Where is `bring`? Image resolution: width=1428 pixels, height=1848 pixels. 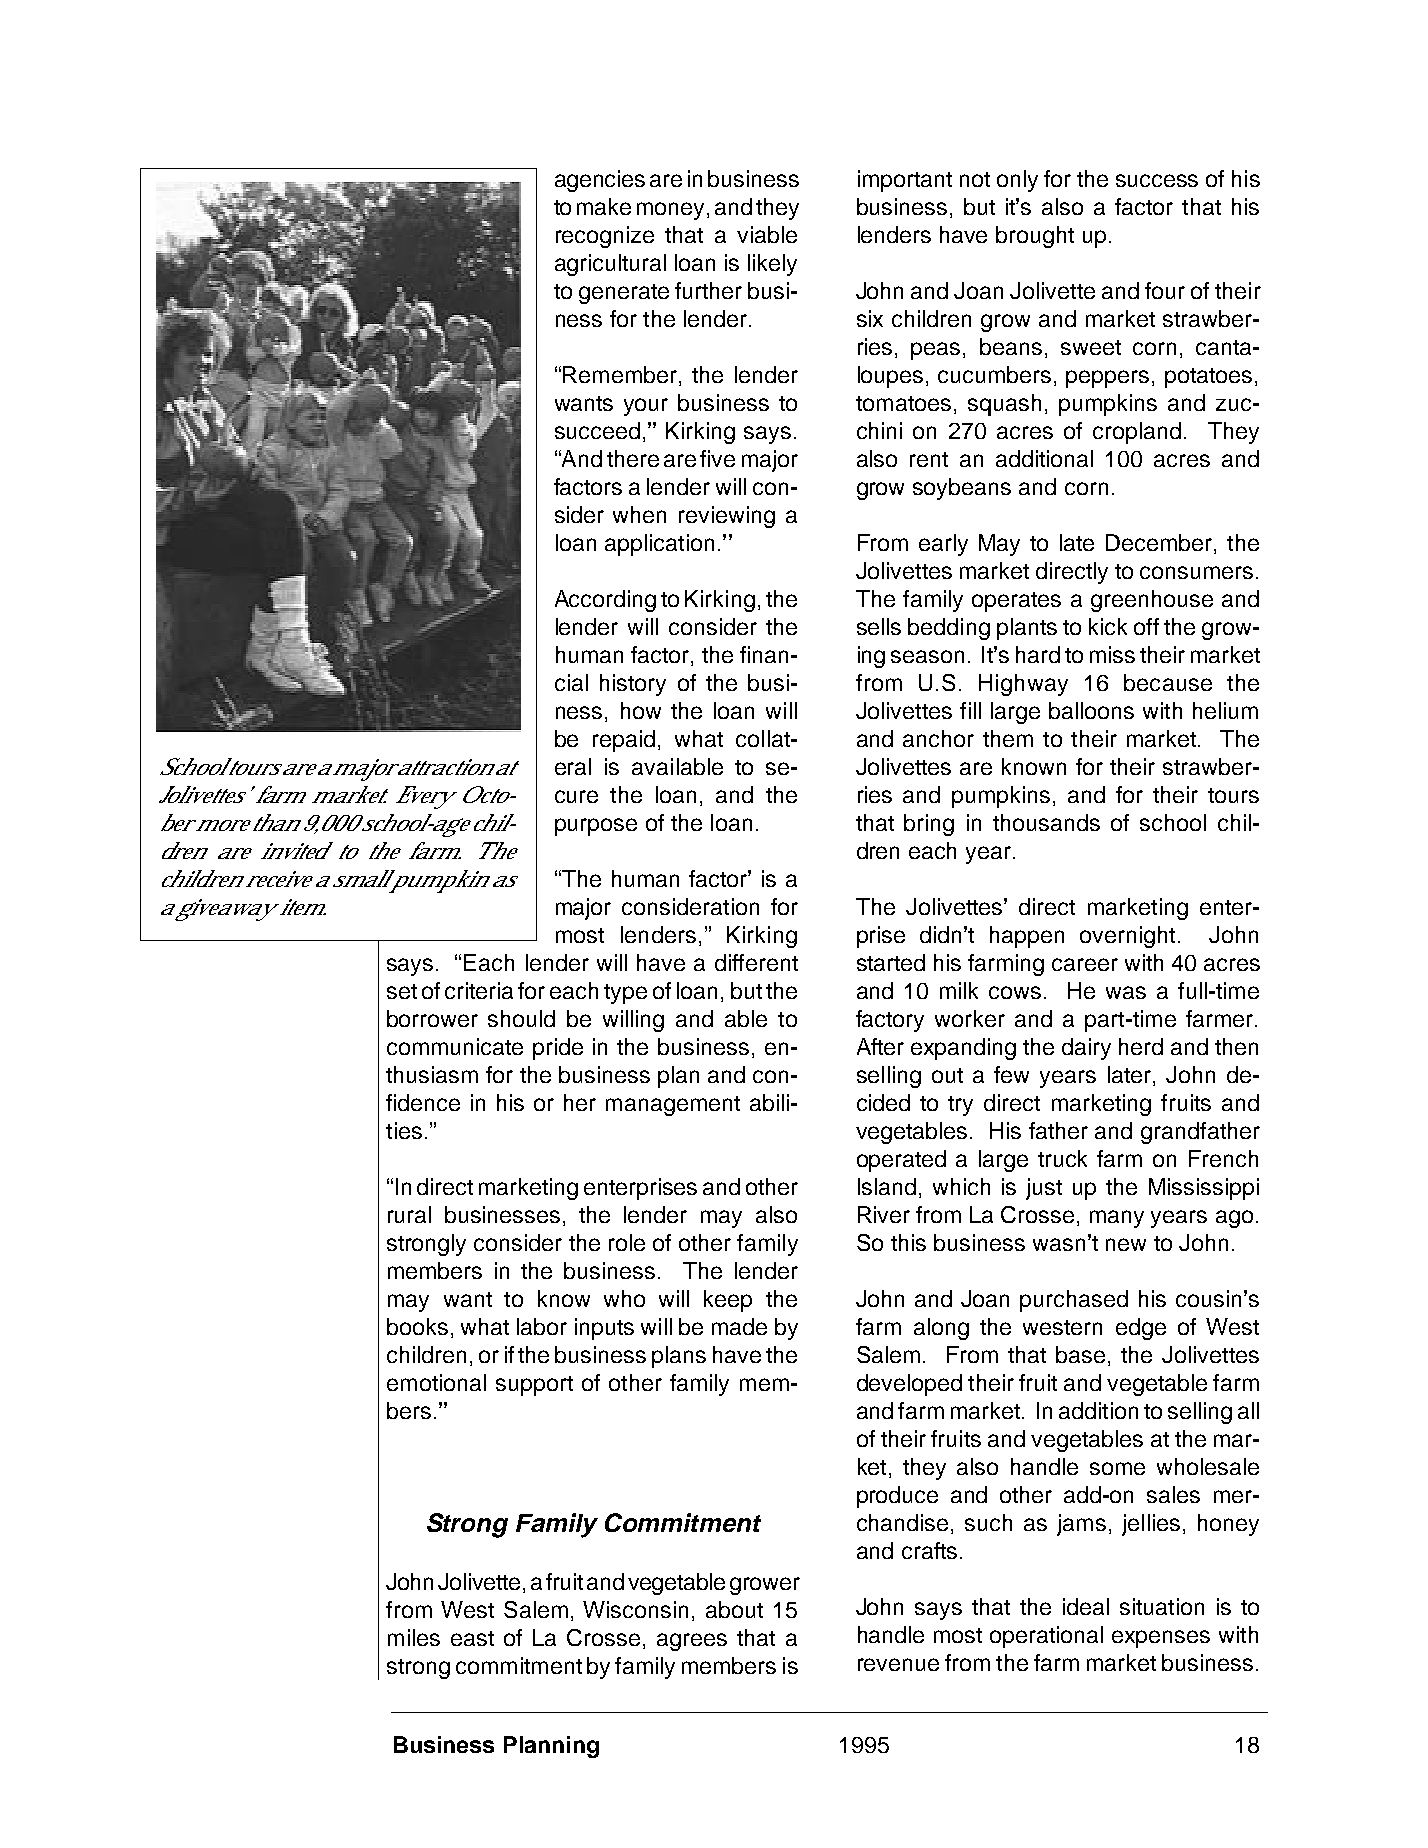 bring is located at coordinates (929, 825).
